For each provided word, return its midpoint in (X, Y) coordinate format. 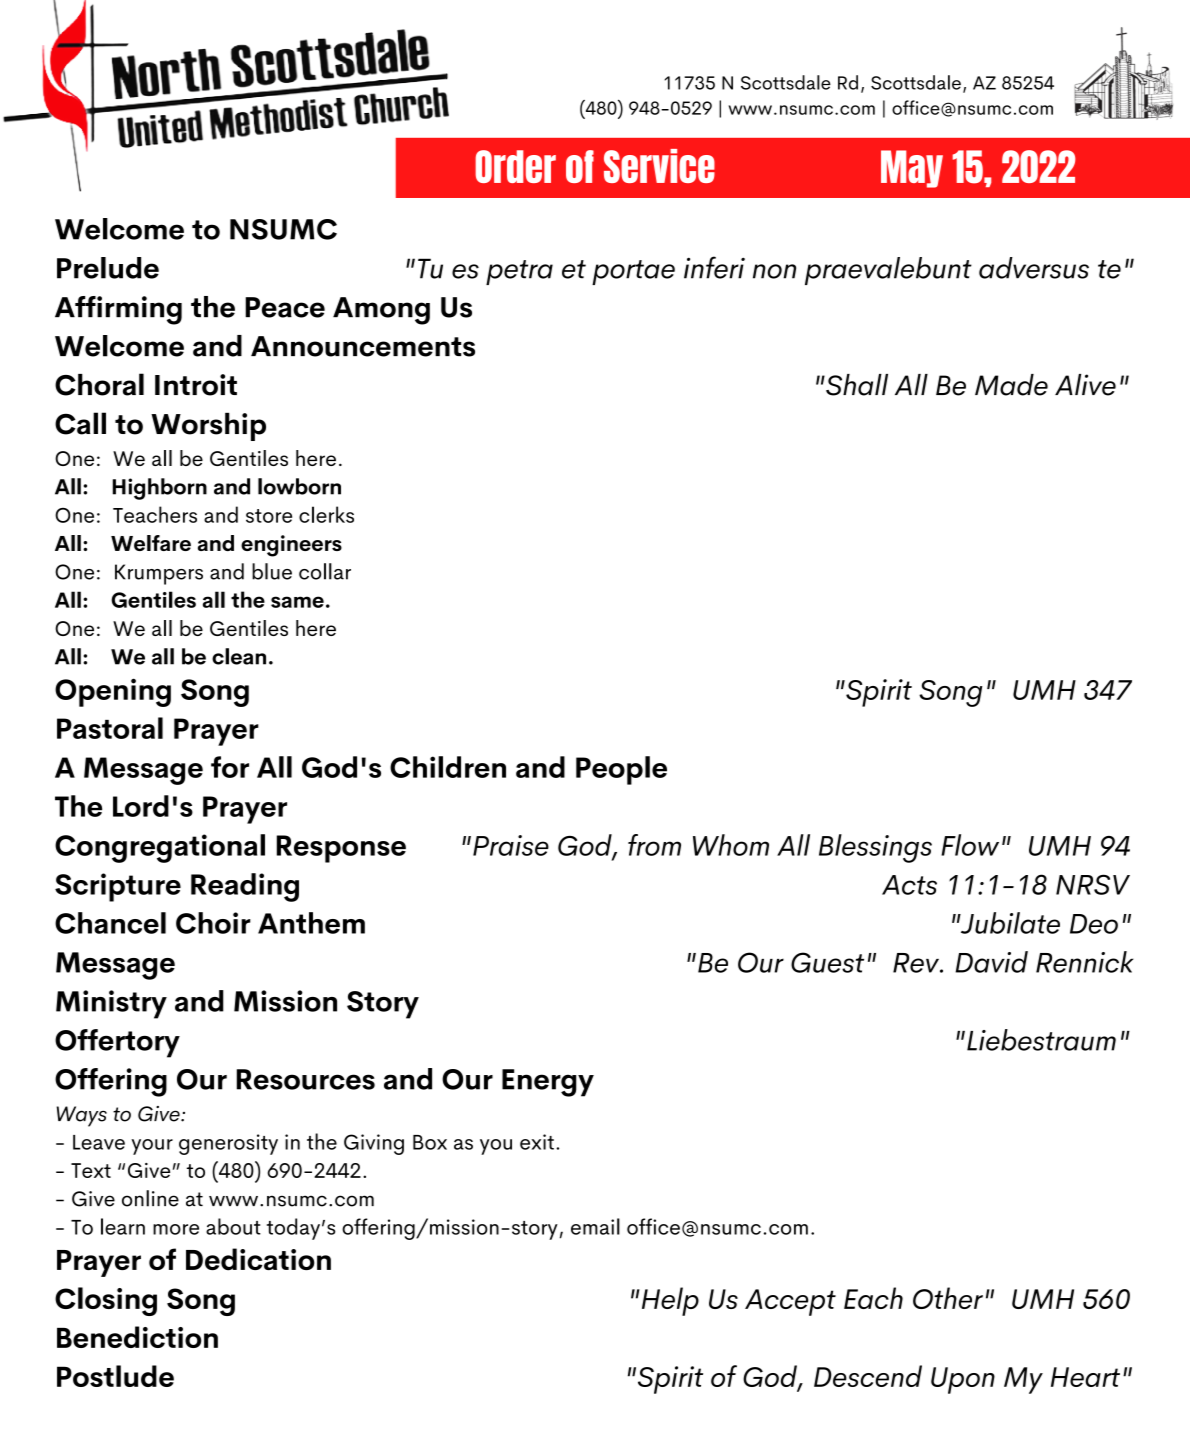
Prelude (108, 268)
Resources (305, 1079)
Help (669, 1301)
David (991, 962)
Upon (963, 1380)
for (230, 767)
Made (1011, 385)
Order (515, 166)
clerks (326, 514)
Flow (970, 845)
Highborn (159, 489)
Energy (548, 1083)
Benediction (137, 1337)
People (621, 770)
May (912, 169)
